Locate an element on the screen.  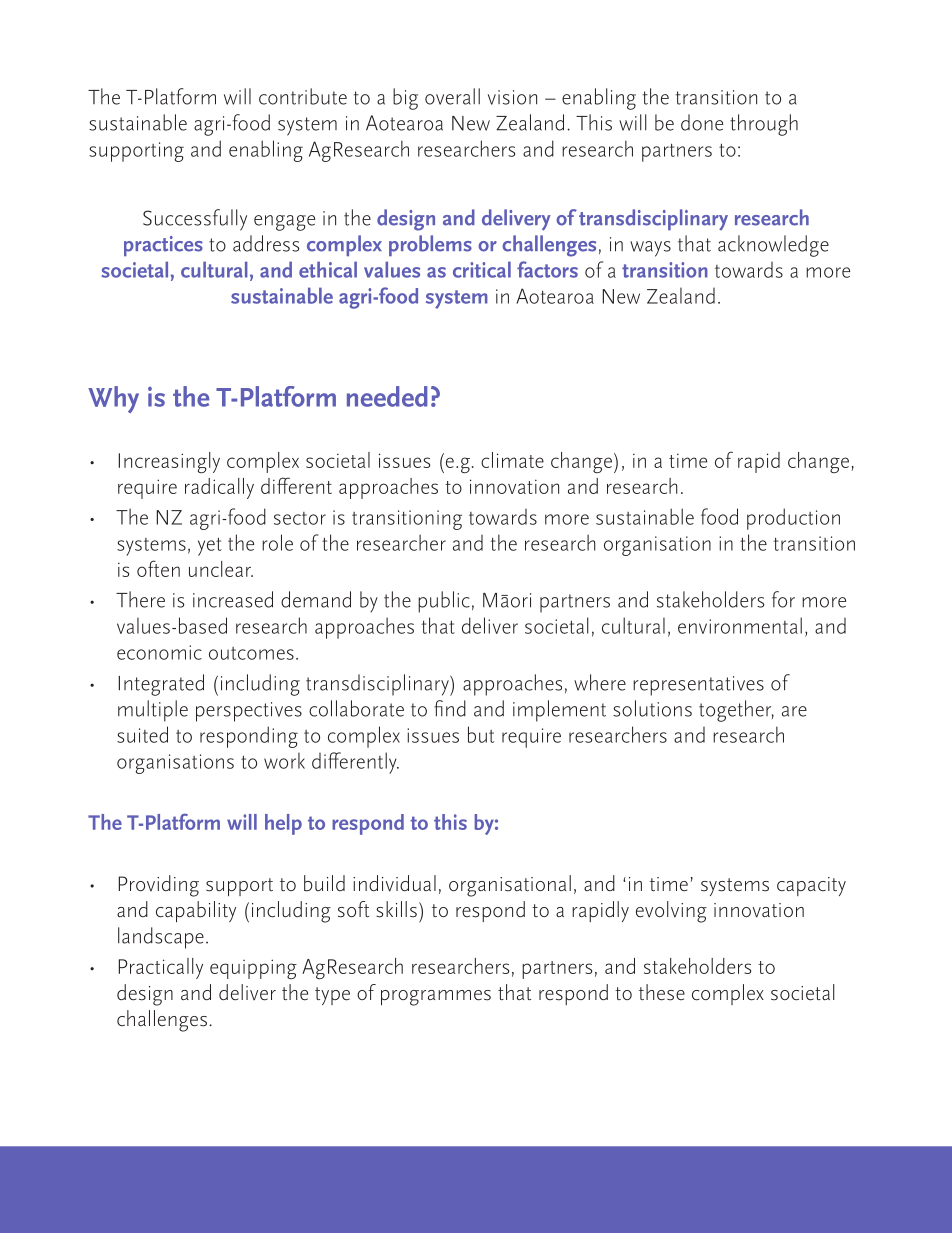
find is located at coordinates (450, 708).
